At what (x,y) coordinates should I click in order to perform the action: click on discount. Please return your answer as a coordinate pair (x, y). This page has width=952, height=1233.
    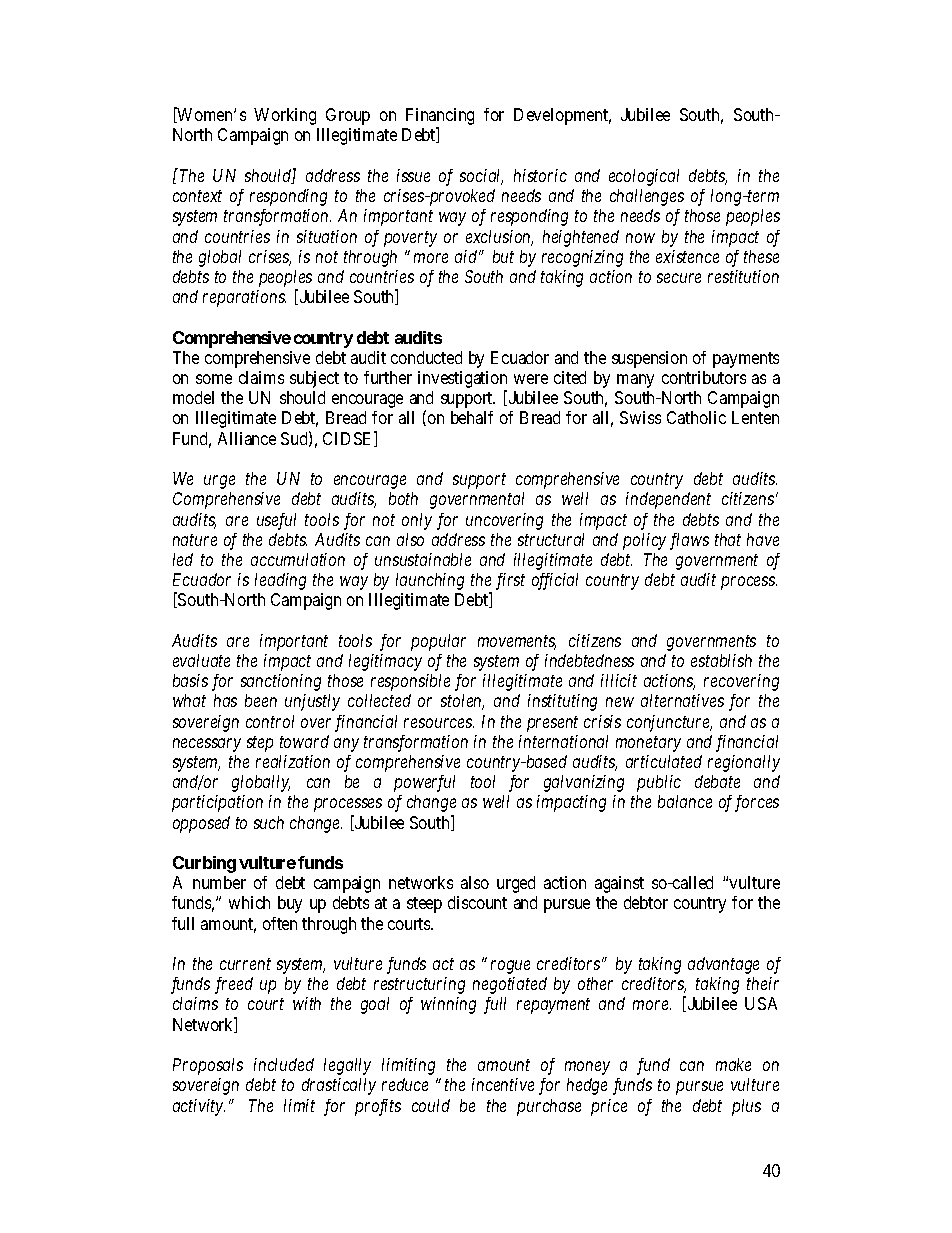
    Looking at the image, I should click on (477, 902).
